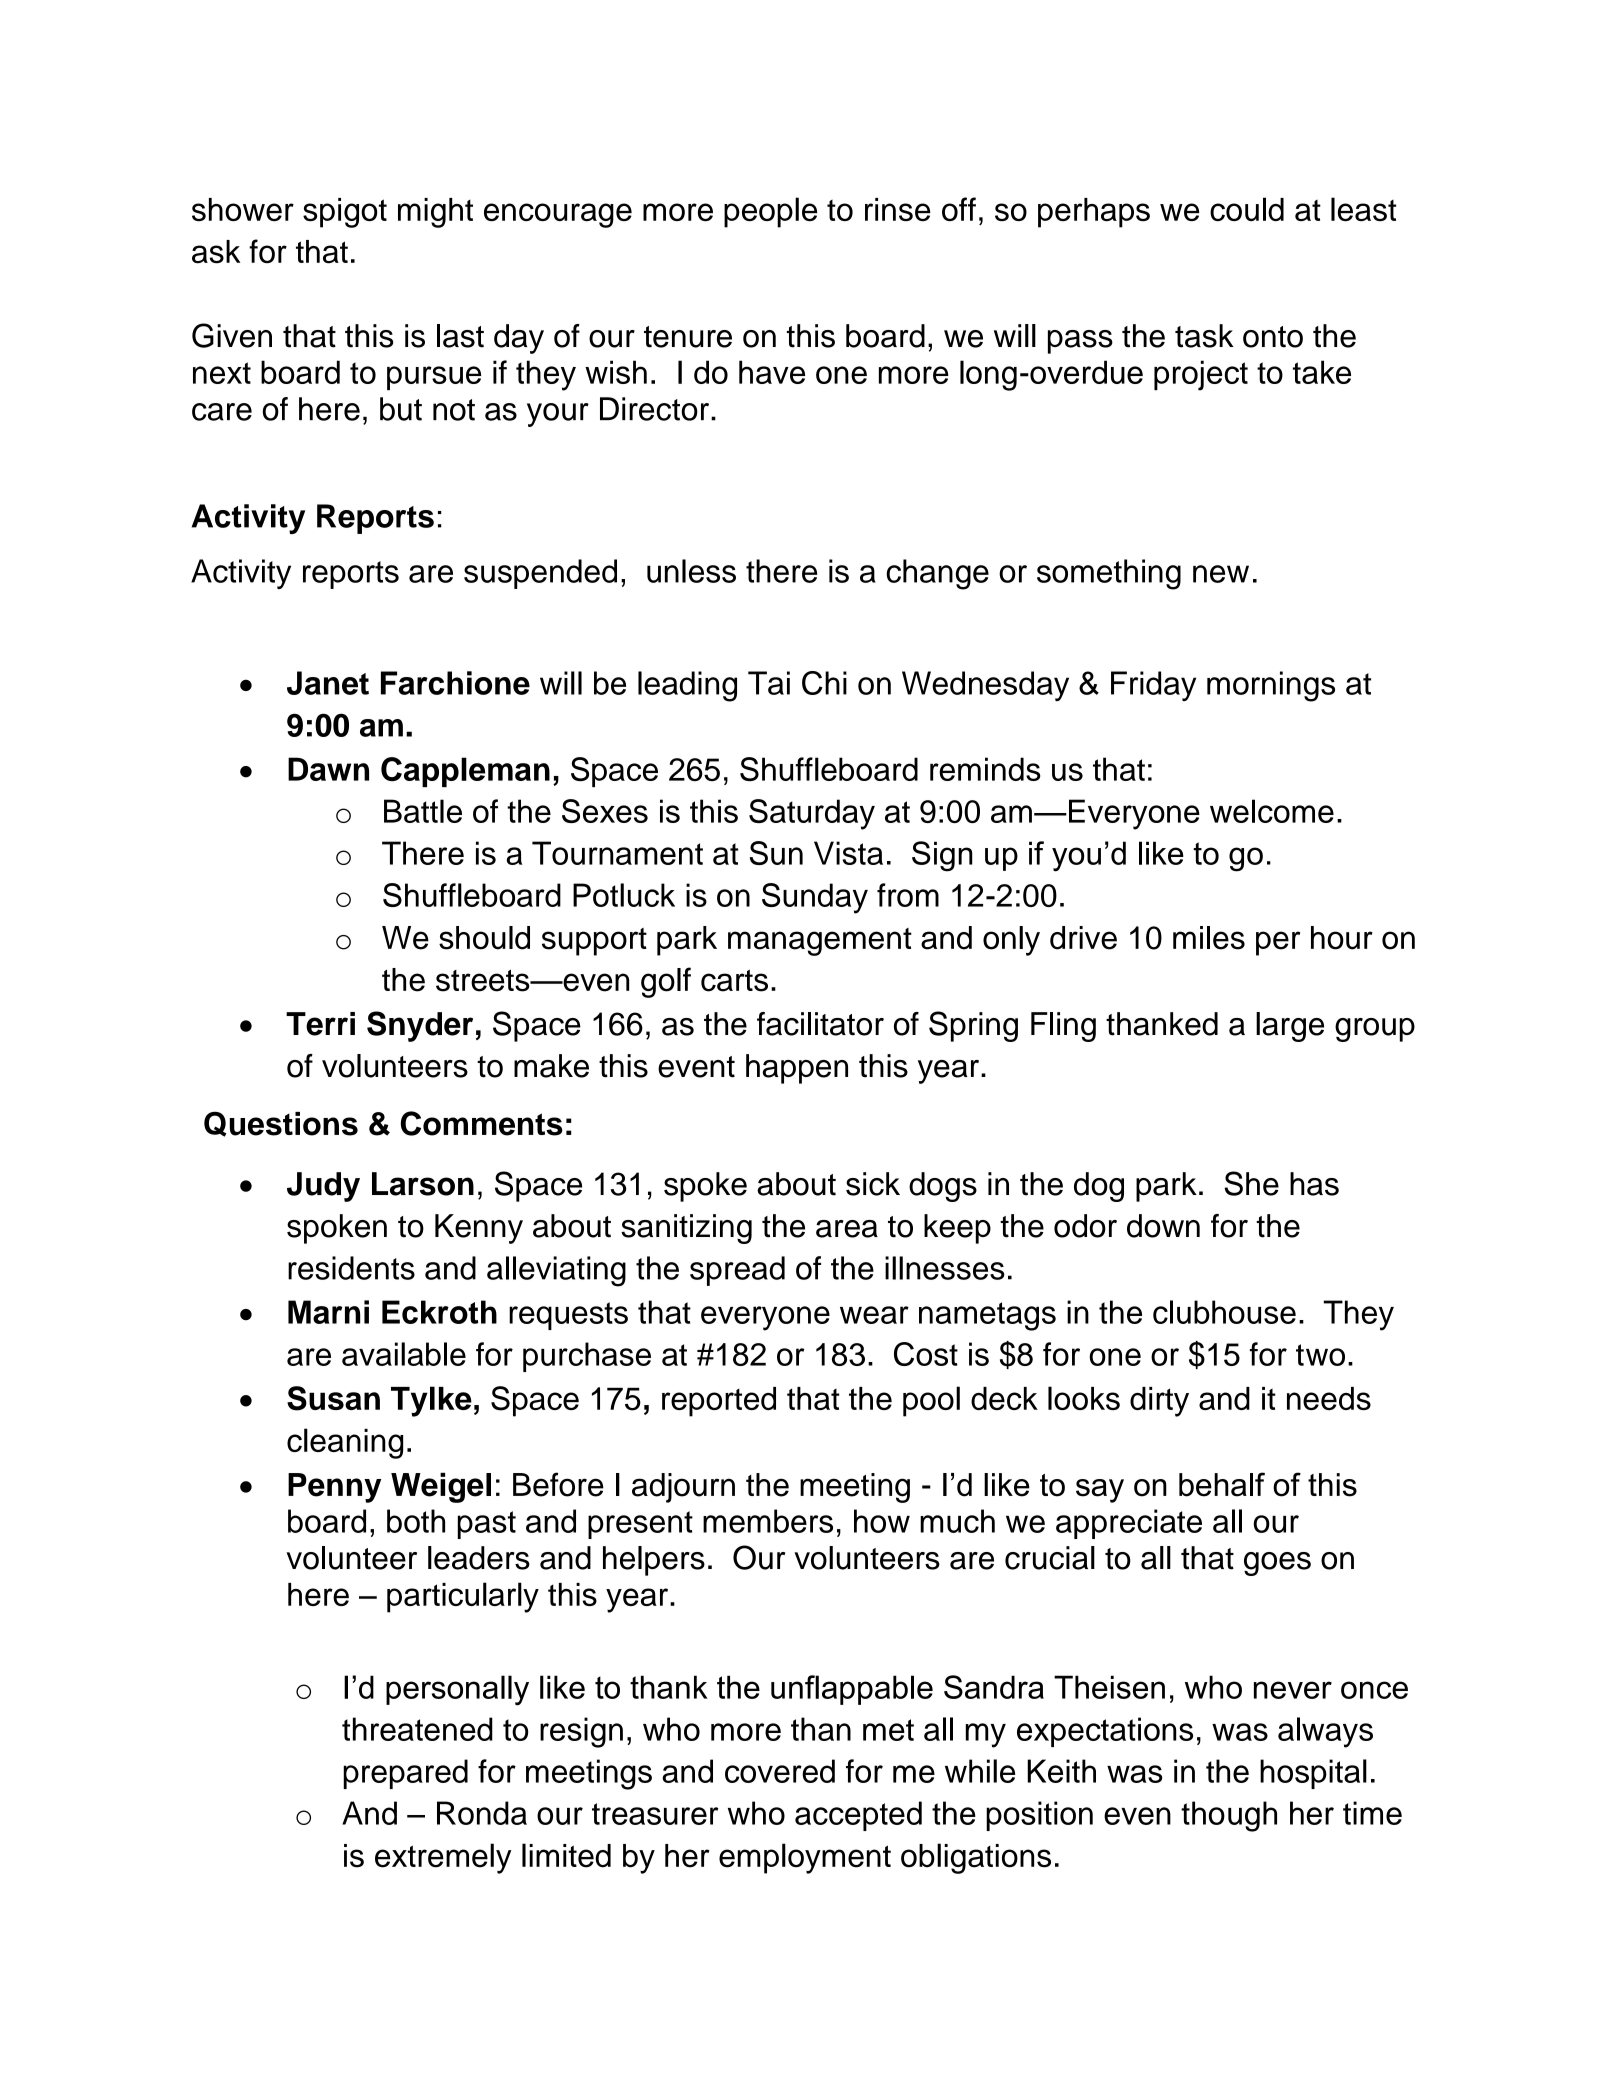 This document has height=2099, width=1622. I want to click on could, so click(1247, 209).
